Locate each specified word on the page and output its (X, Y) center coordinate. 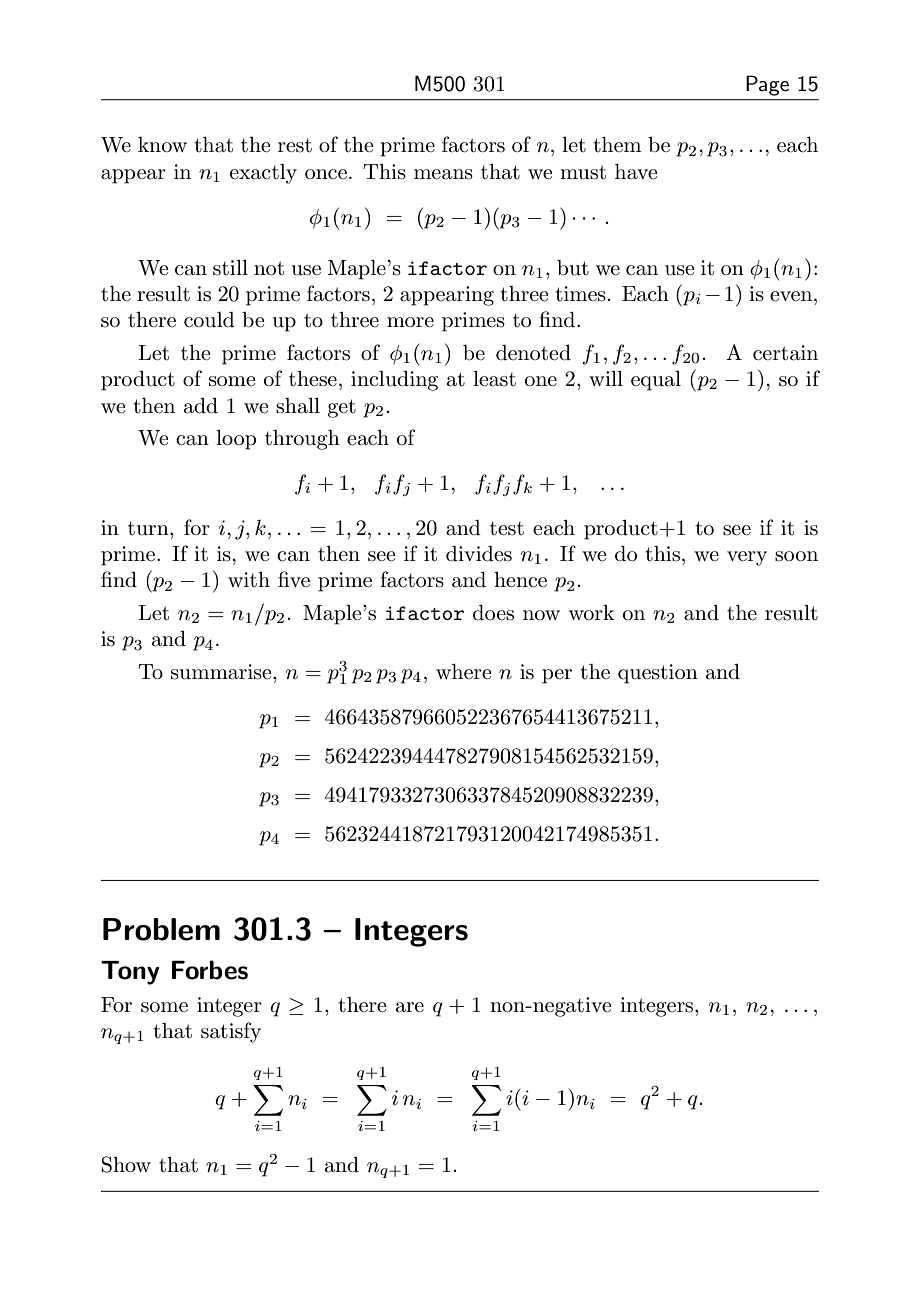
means (443, 174)
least (494, 379)
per (557, 676)
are (410, 1007)
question (658, 674)
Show (126, 1164)
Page (767, 85)
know (162, 144)
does (493, 613)
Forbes (210, 970)
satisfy (231, 1032)
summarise (222, 672)
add (201, 406)
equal (656, 381)
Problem (161, 929)
